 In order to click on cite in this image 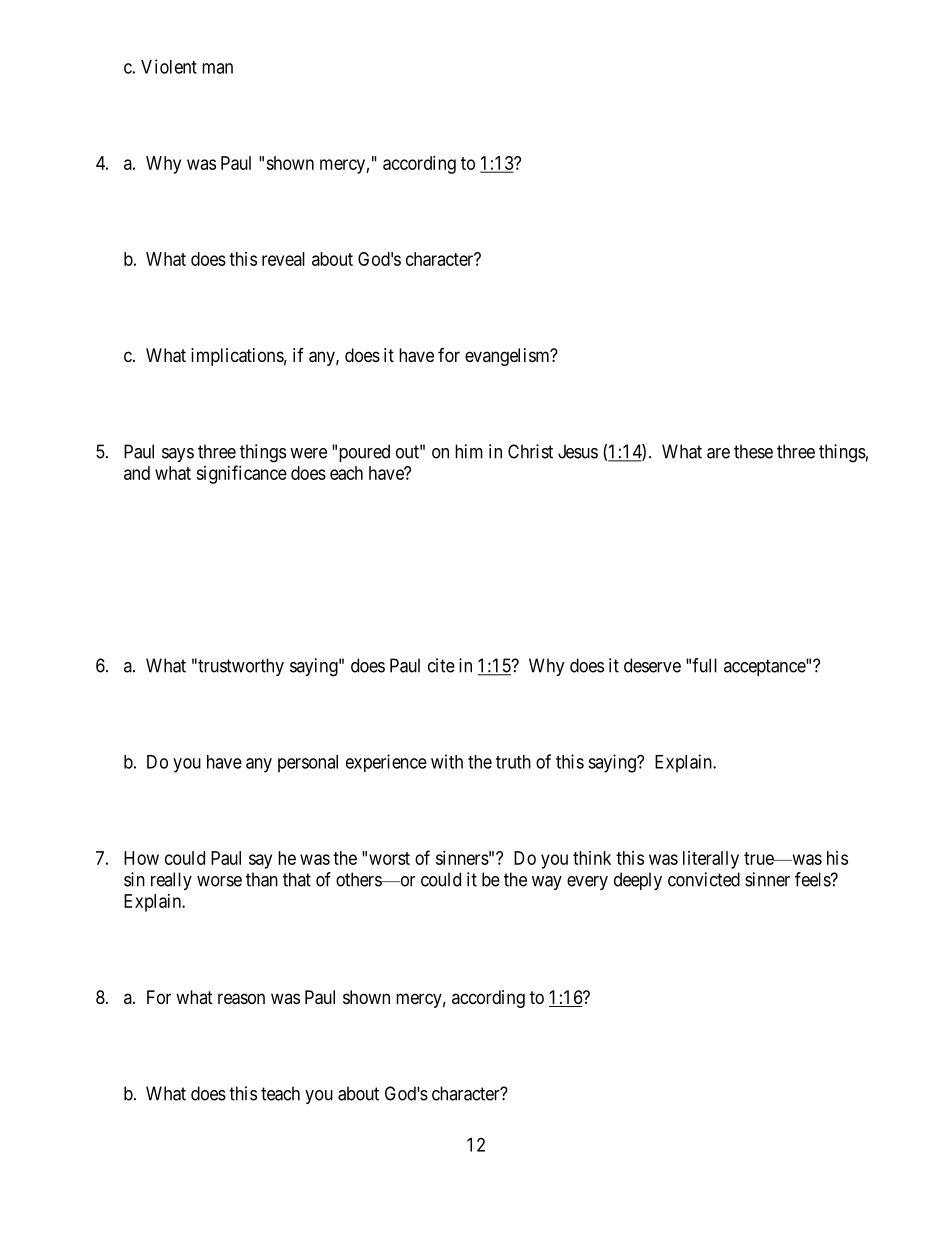, I will do `click(441, 665)`.
